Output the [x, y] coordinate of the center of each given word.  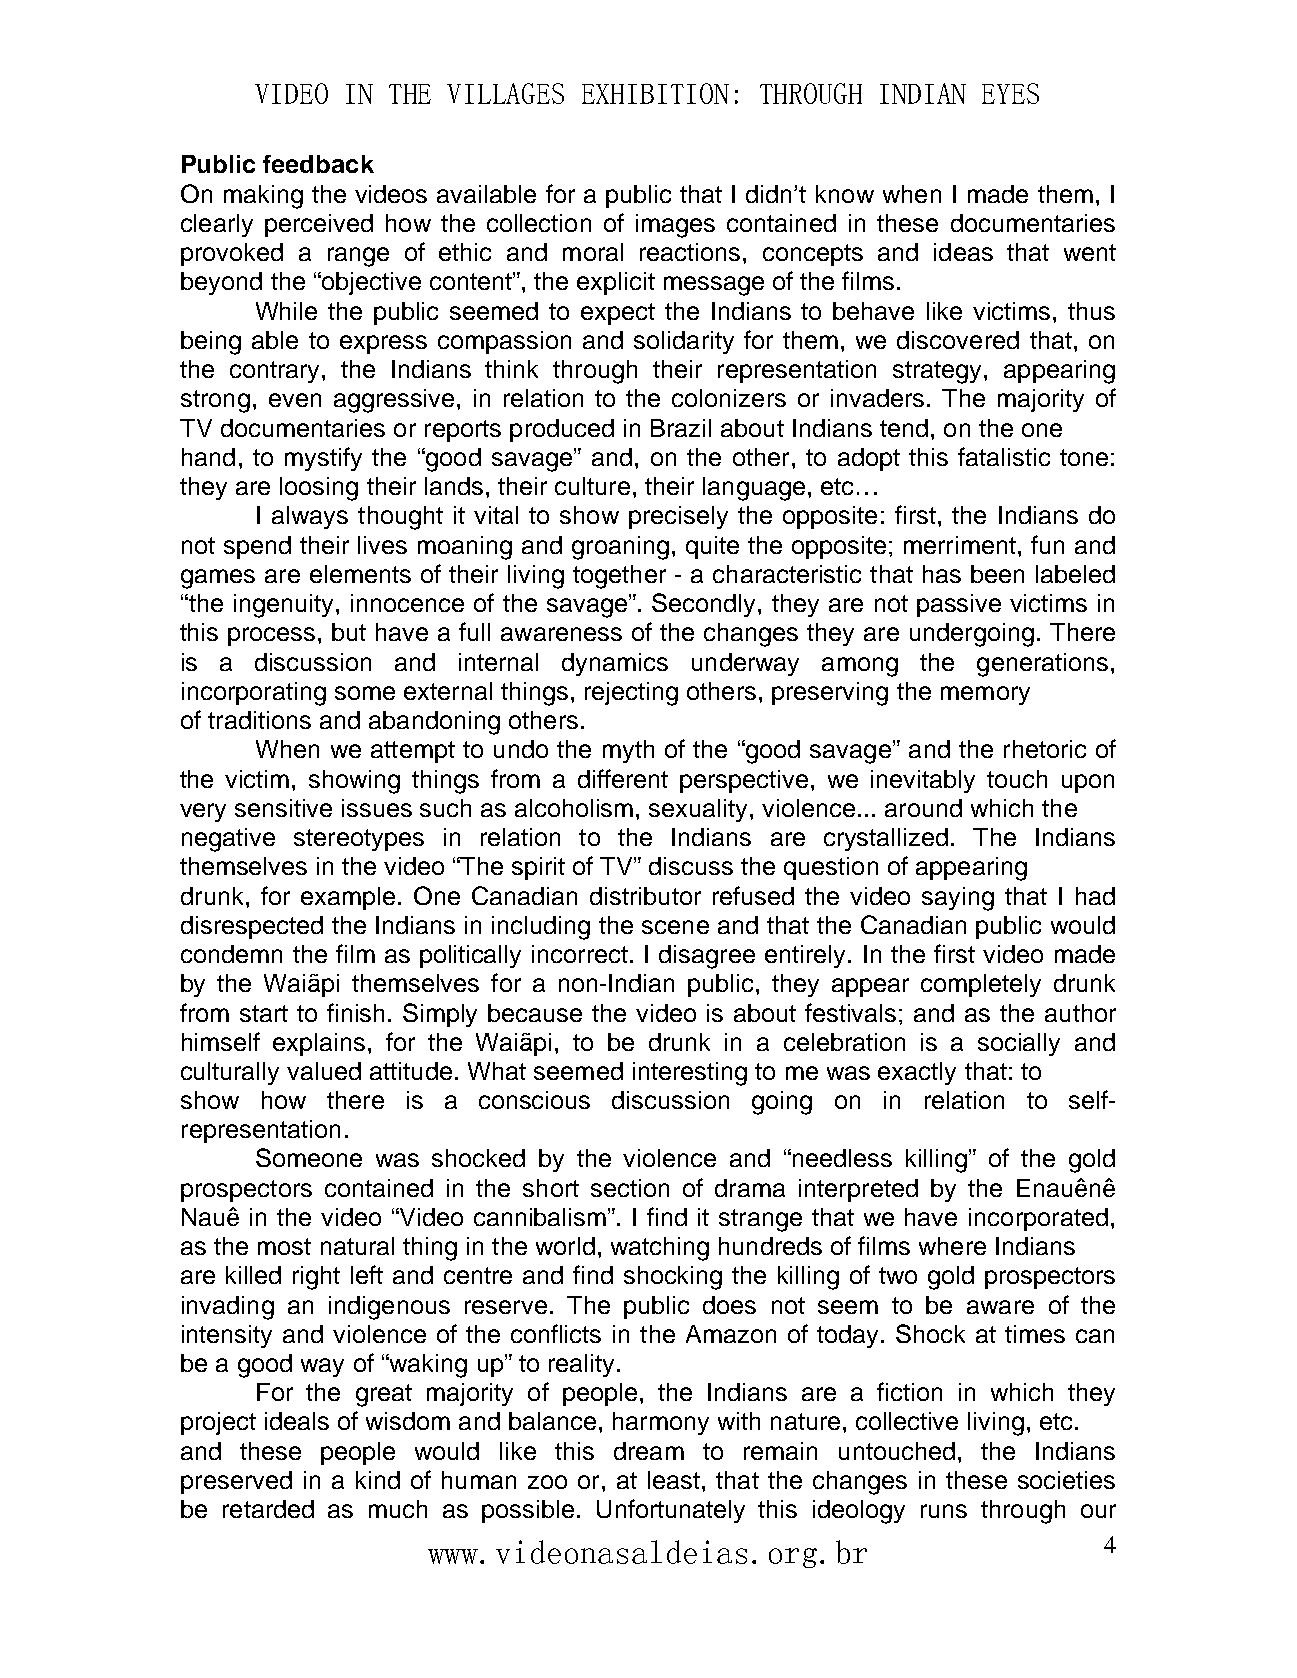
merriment [960, 545]
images [675, 226]
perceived [319, 225]
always [310, 517]
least [674, 1480]
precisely [678, 517]
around [923, 808]
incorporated [1038, 1219]
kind [378, 1480]
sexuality [700, 810]
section [630, 1188]
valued [324, 1071]
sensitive [283, 808]
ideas [963, 252]
